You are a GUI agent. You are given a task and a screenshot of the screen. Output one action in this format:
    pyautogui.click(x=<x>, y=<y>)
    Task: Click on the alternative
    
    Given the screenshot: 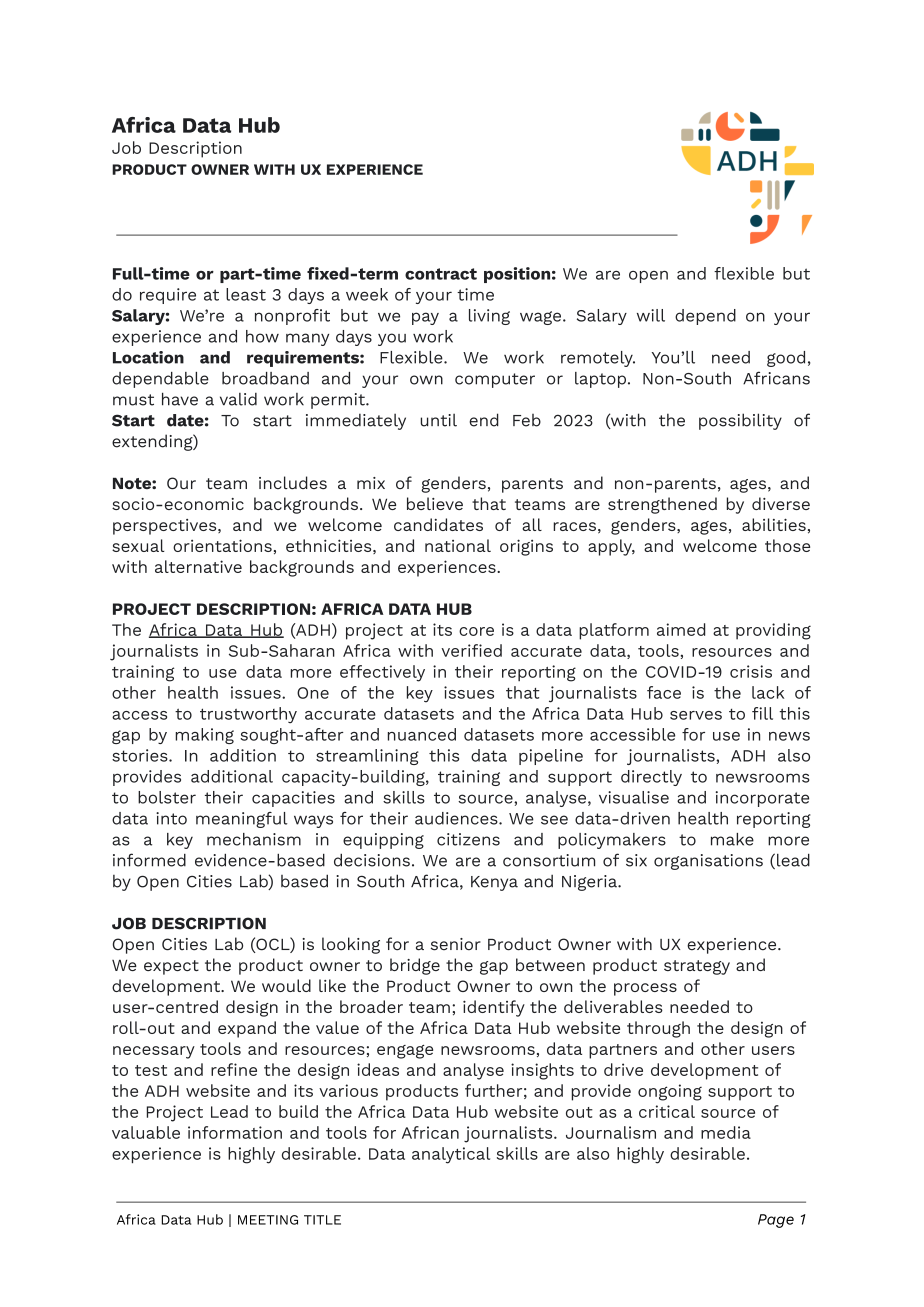 What is the action you would take?
    pyautogui.click(x=198, y=566)
